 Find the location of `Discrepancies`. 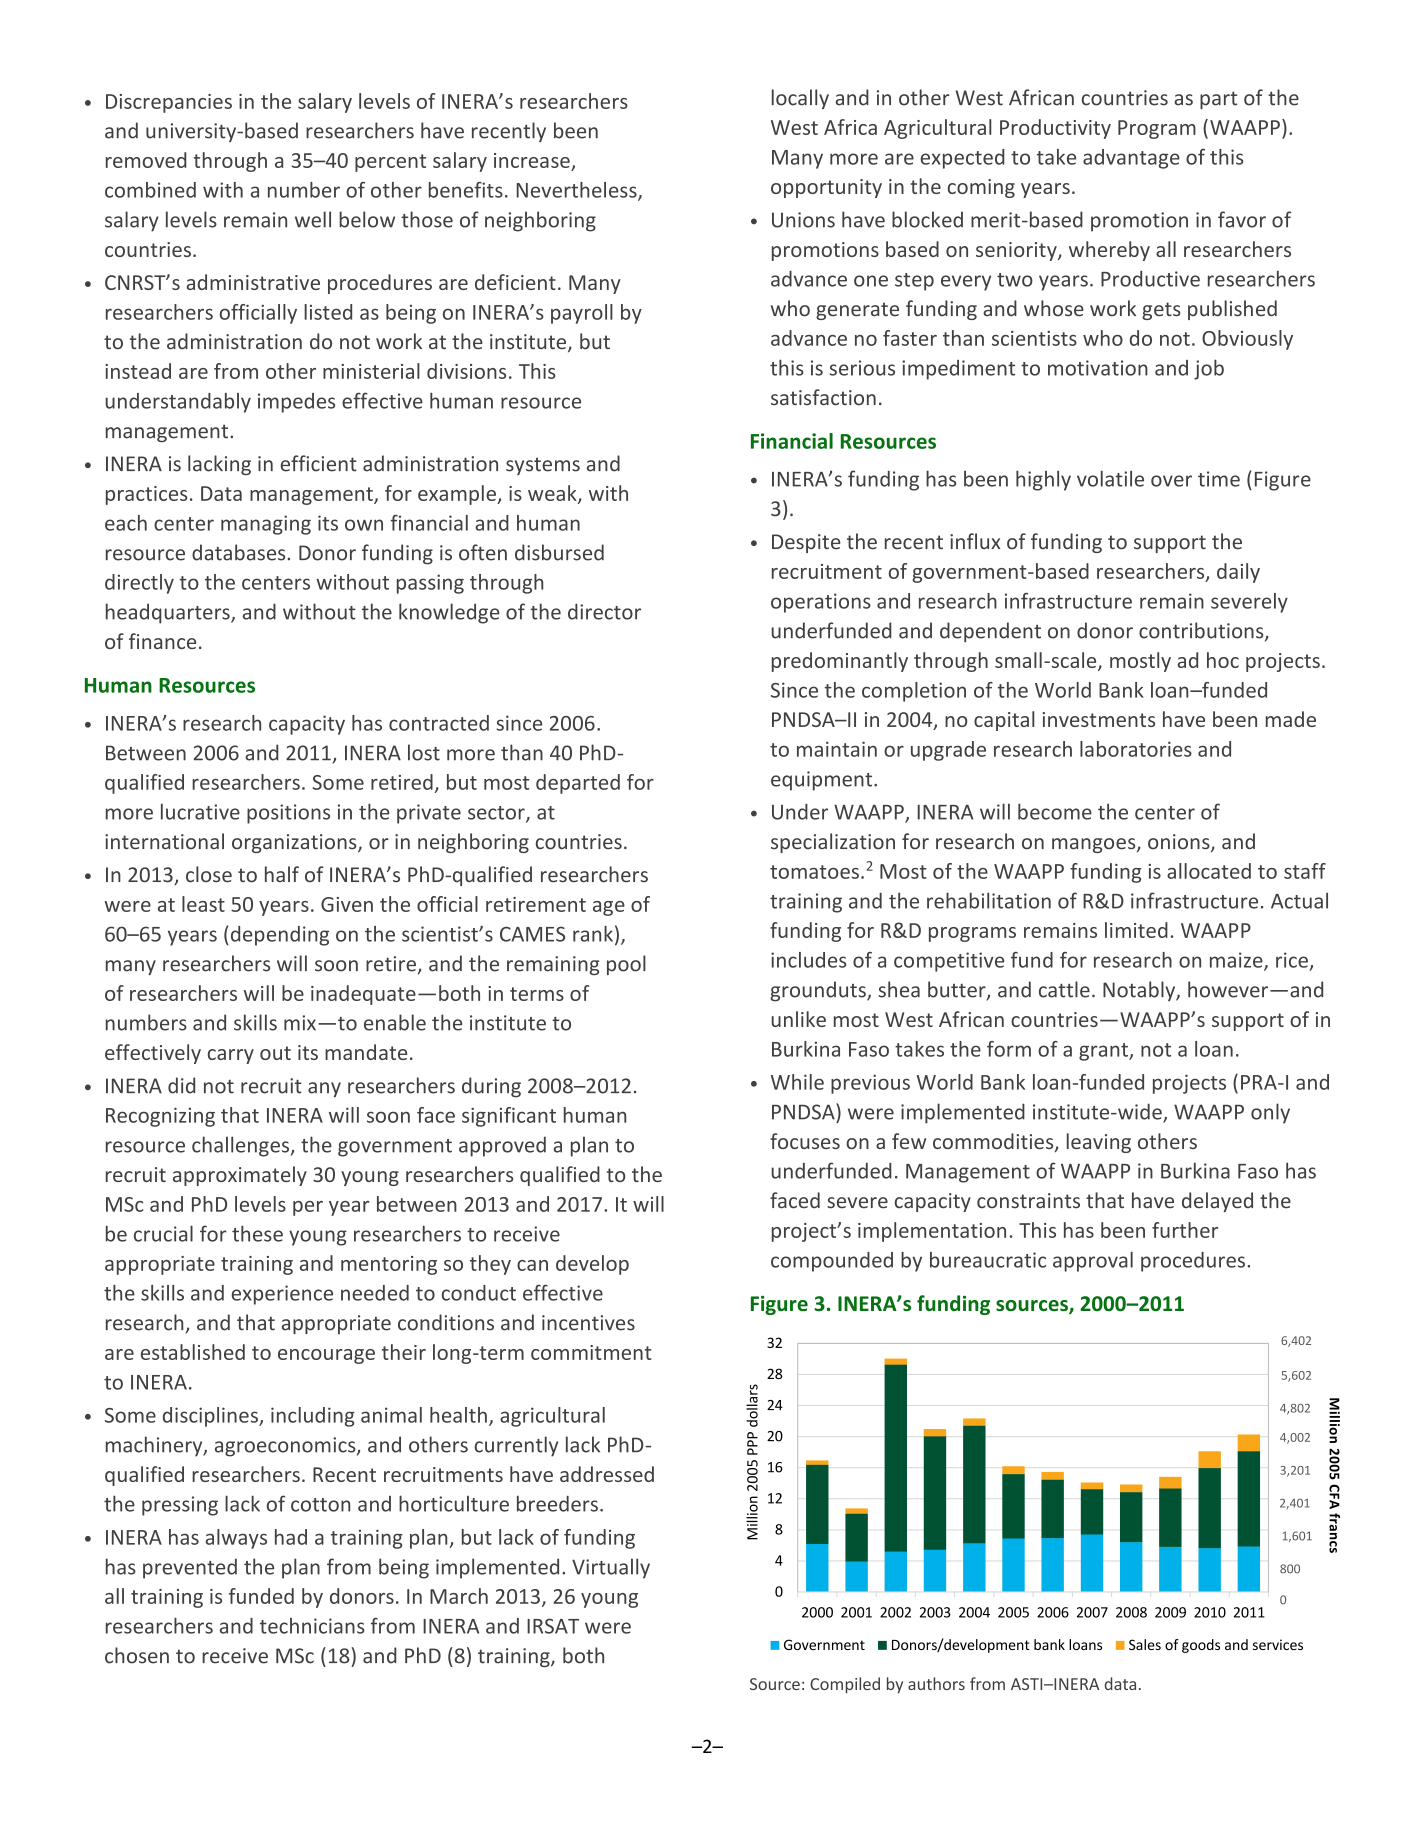

Discrepancies is located at coordinates (169, 103).
